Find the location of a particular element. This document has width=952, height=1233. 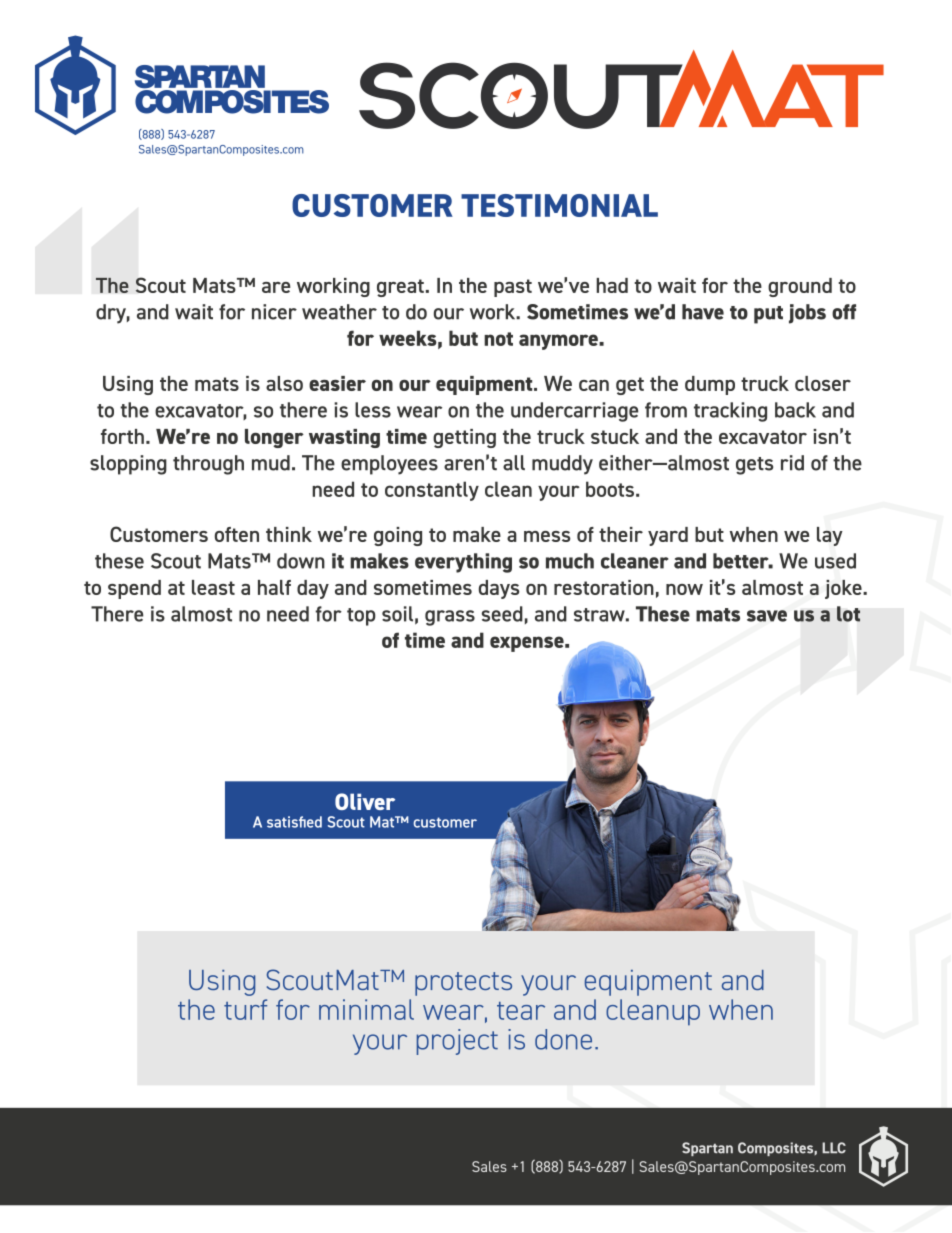

turf is located at coordinates (245, 1009).
